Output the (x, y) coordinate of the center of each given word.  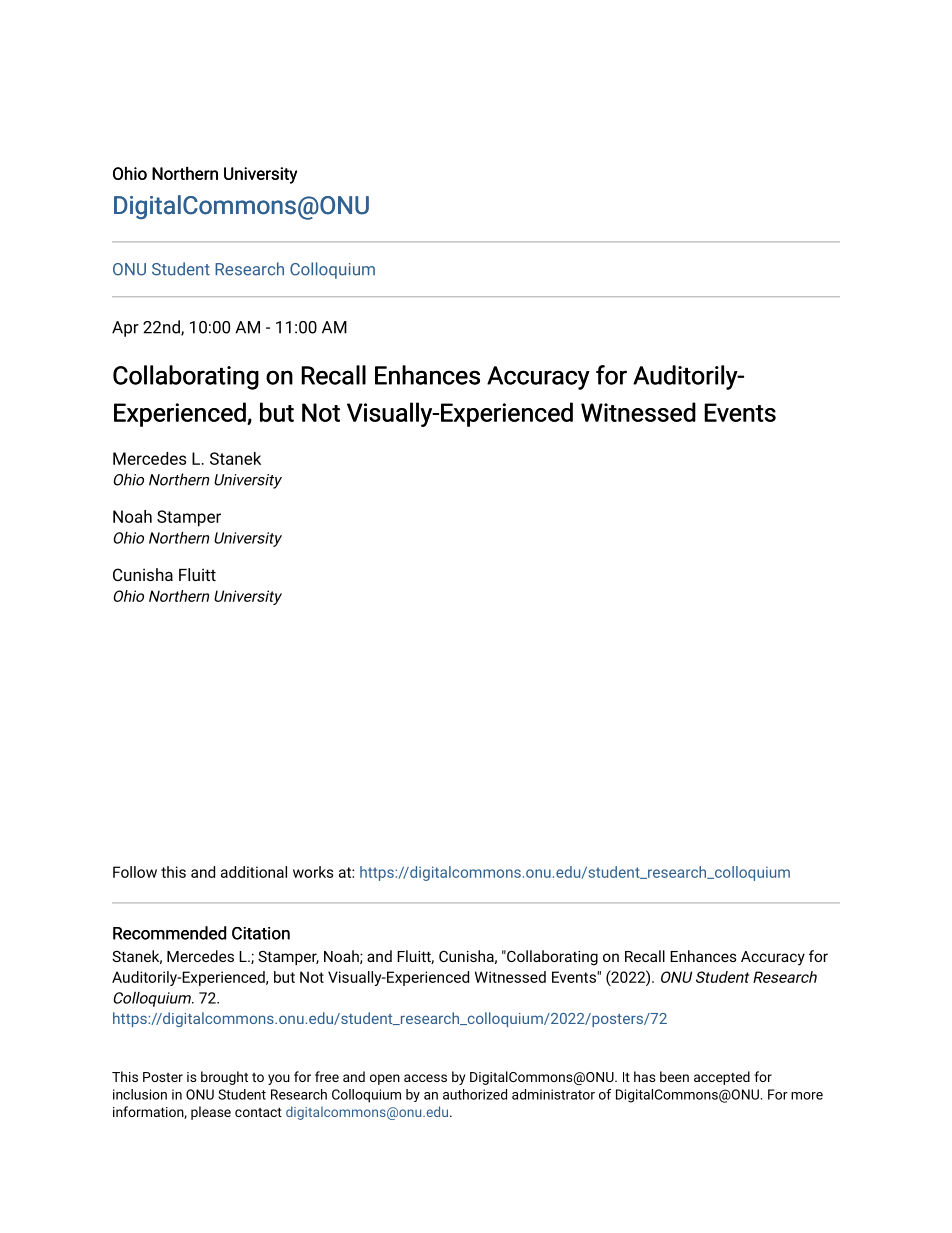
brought (224, 1078)
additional (254, 872)
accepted (722, 1078)
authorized (475, 1094)
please (211, 1113)
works (313, 872)
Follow (135, 872)
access (425, 1078)
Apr (125, 329)
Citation (261, 933)
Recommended (169, 933)
